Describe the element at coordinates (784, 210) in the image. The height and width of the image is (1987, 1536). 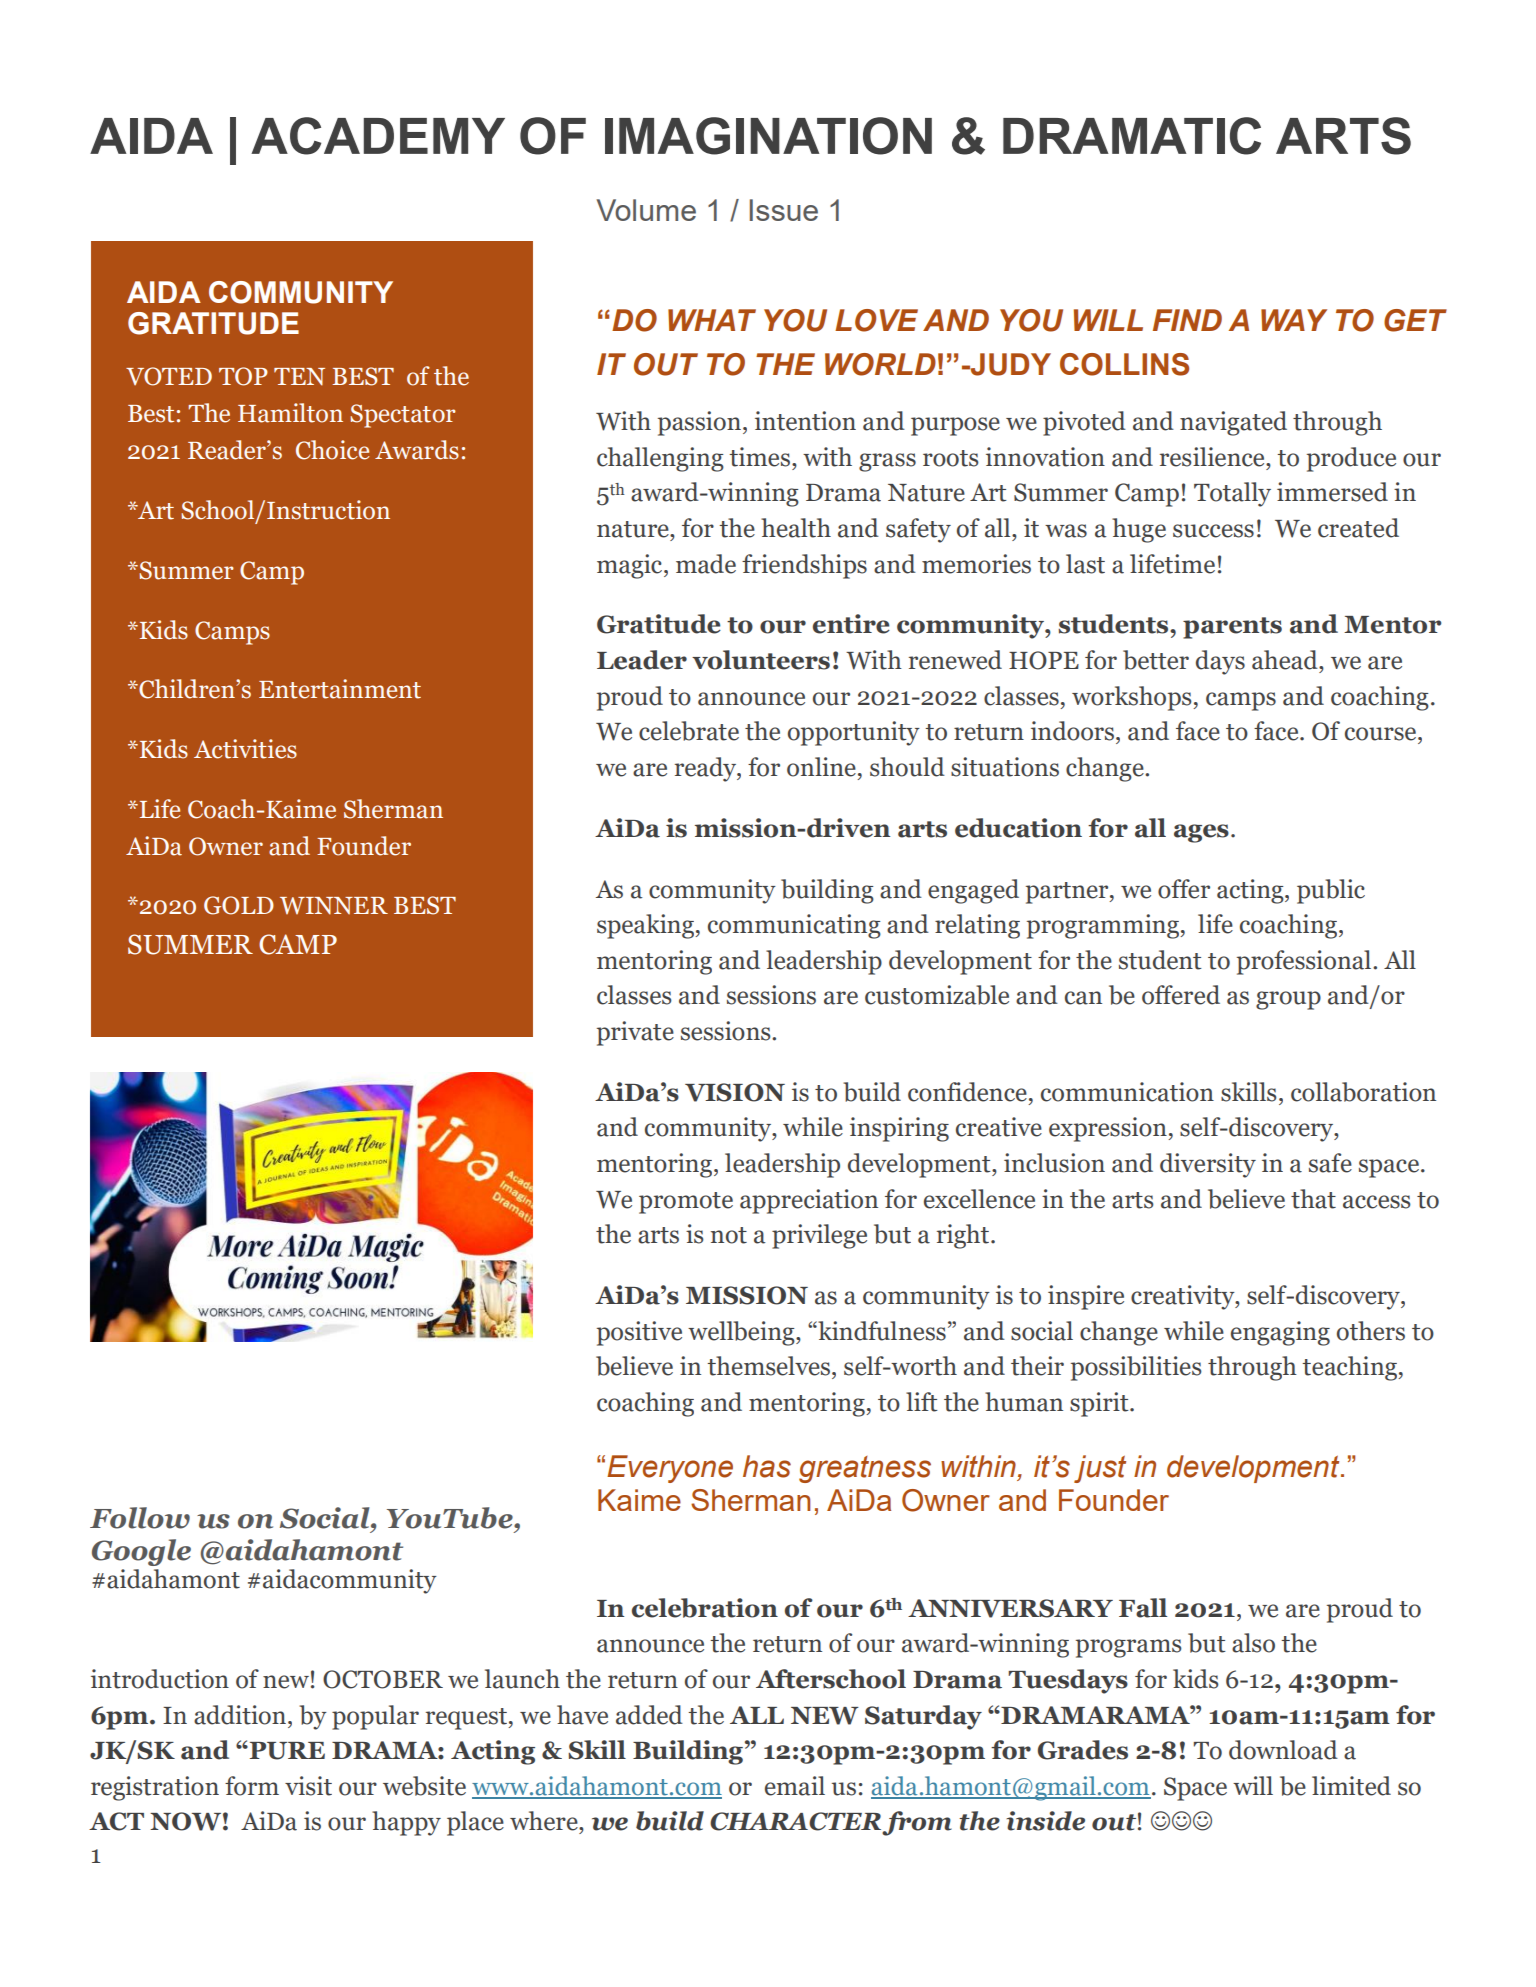
I see `Issue` at that location.
